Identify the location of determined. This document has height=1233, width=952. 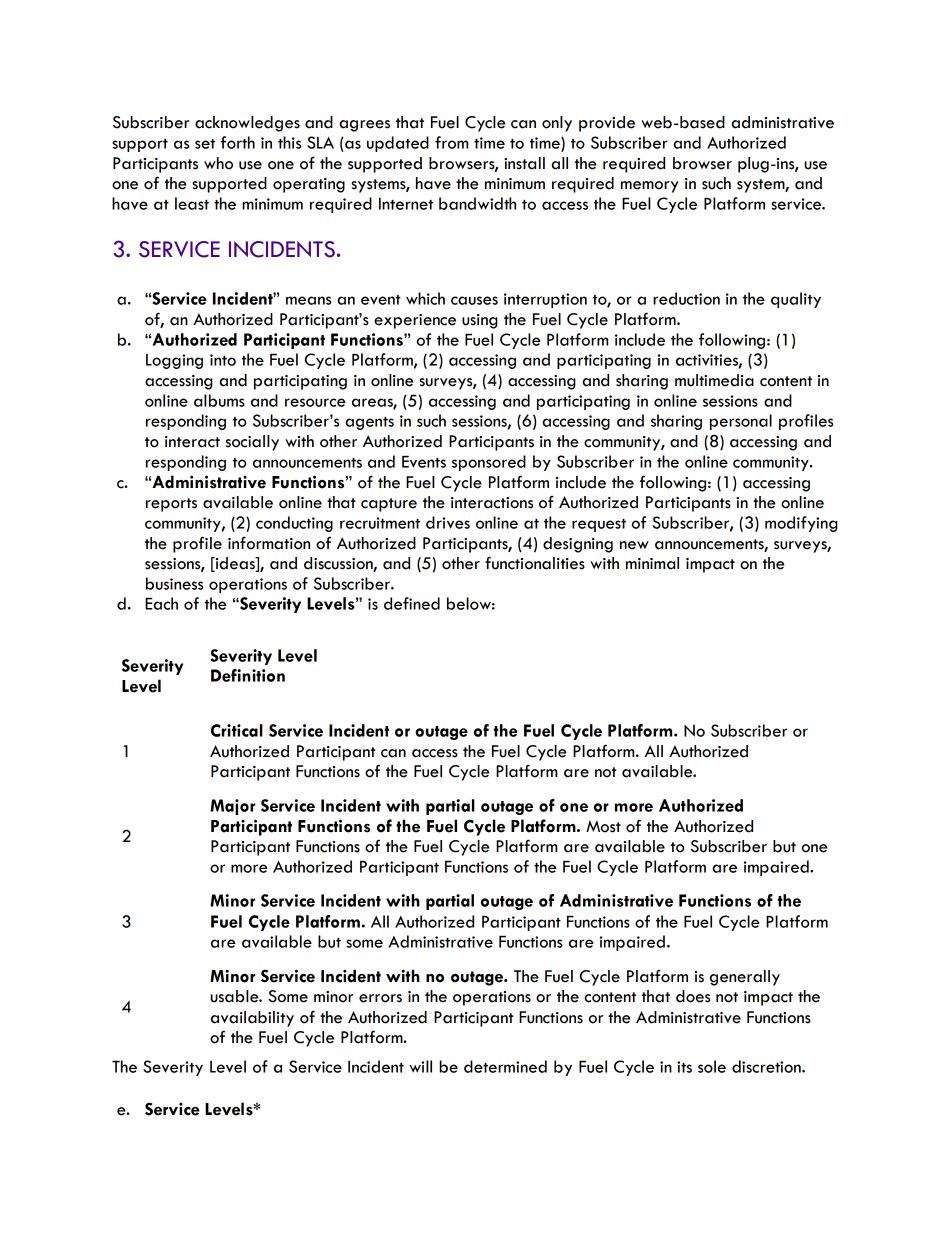
(505, 1066).
